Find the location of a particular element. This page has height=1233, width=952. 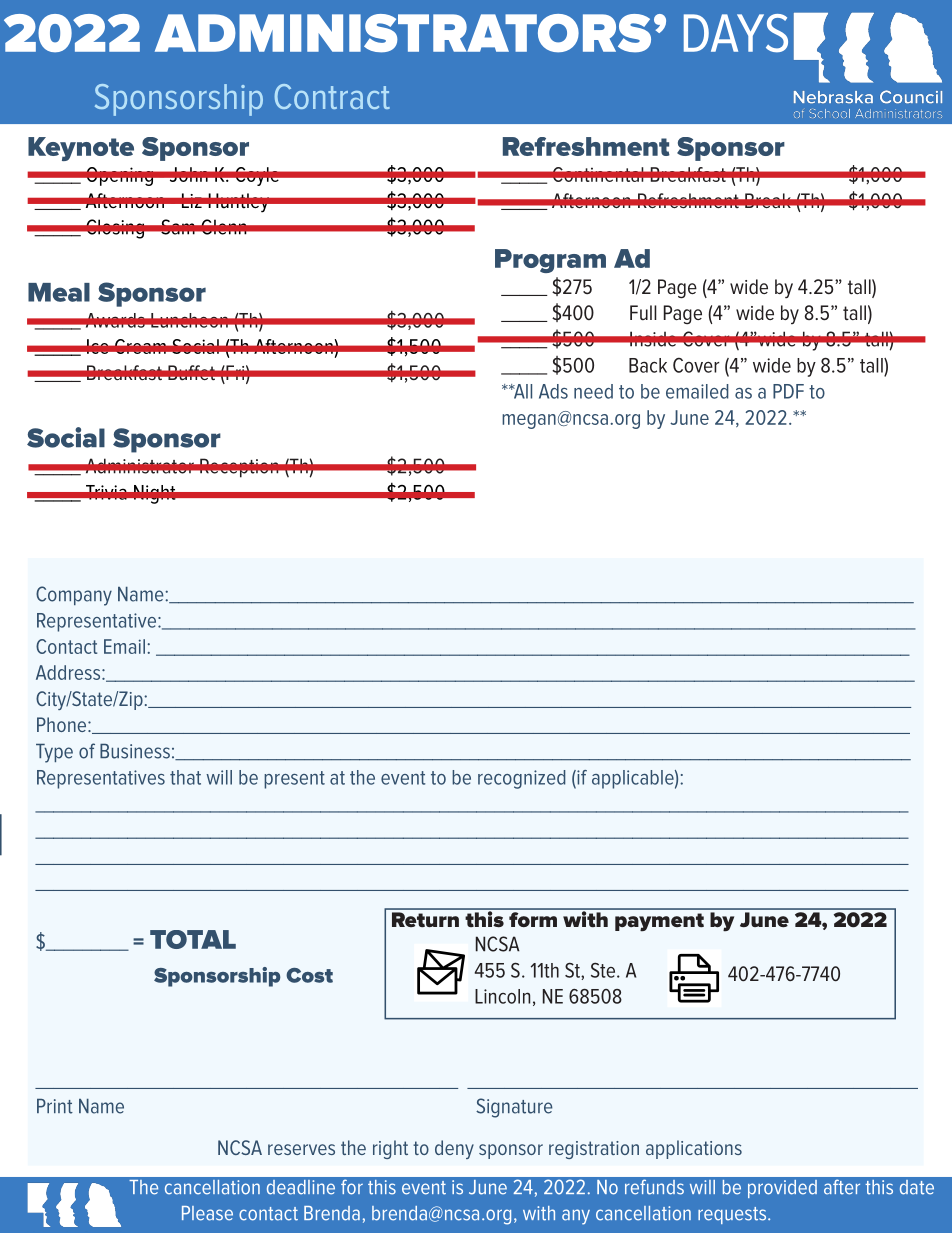

Keynote is located at coordinates (81, 149).
